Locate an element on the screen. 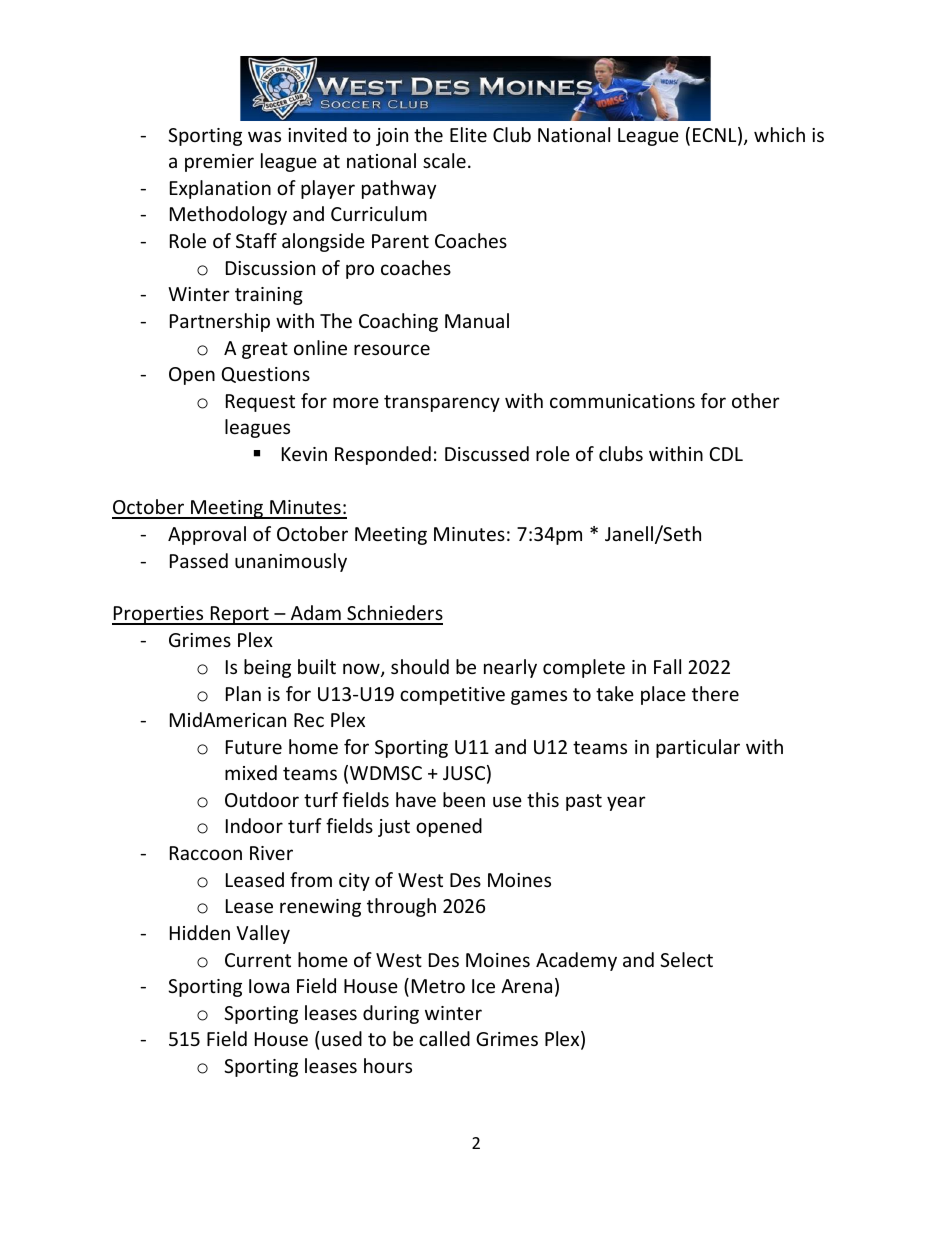 This screenshot has height=1233, width=952. other is located at coordinates (756, 400).
